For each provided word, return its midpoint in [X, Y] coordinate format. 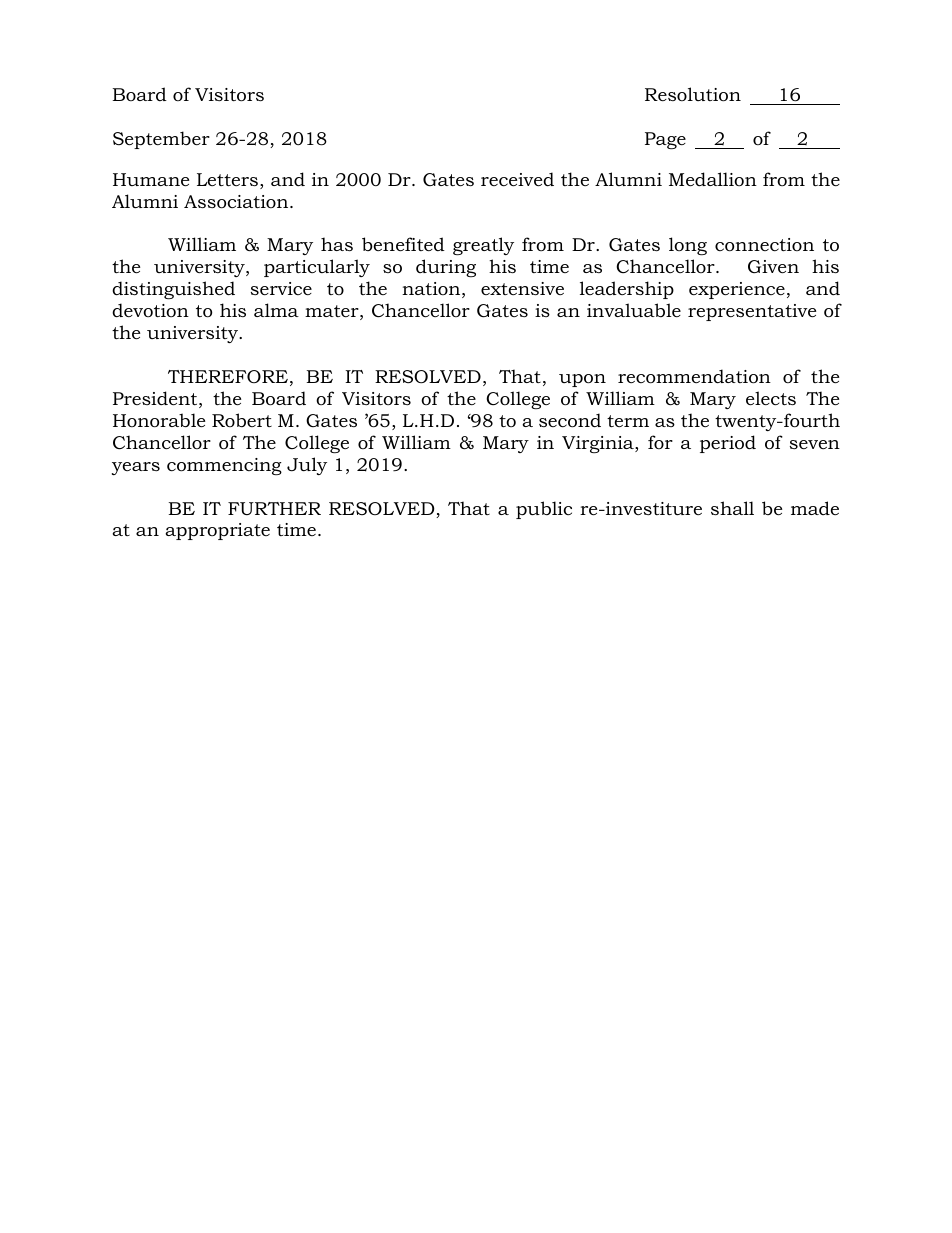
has [337, 244]
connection [764, 245]
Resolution [693, 94]
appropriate [217, 531]
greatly [483, 246]
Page [665, 140]
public [544, 510]
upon [582, 380]
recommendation [694, 376]
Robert [242, 420]
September [161, 140]
